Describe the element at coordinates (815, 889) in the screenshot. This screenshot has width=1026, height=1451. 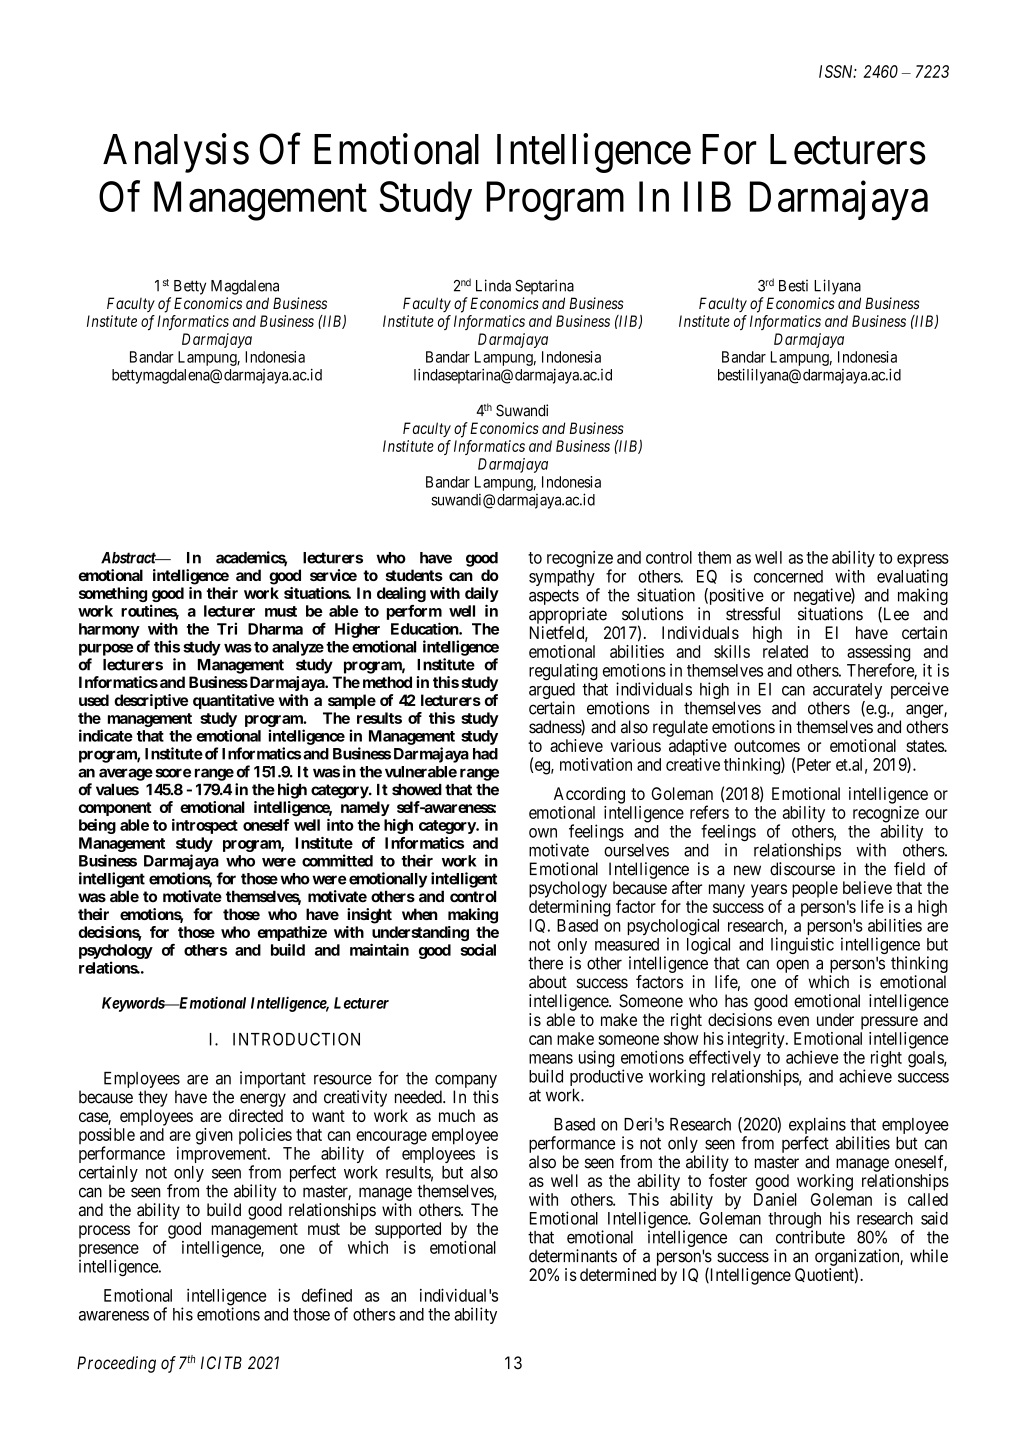
I see `people` at that location.
